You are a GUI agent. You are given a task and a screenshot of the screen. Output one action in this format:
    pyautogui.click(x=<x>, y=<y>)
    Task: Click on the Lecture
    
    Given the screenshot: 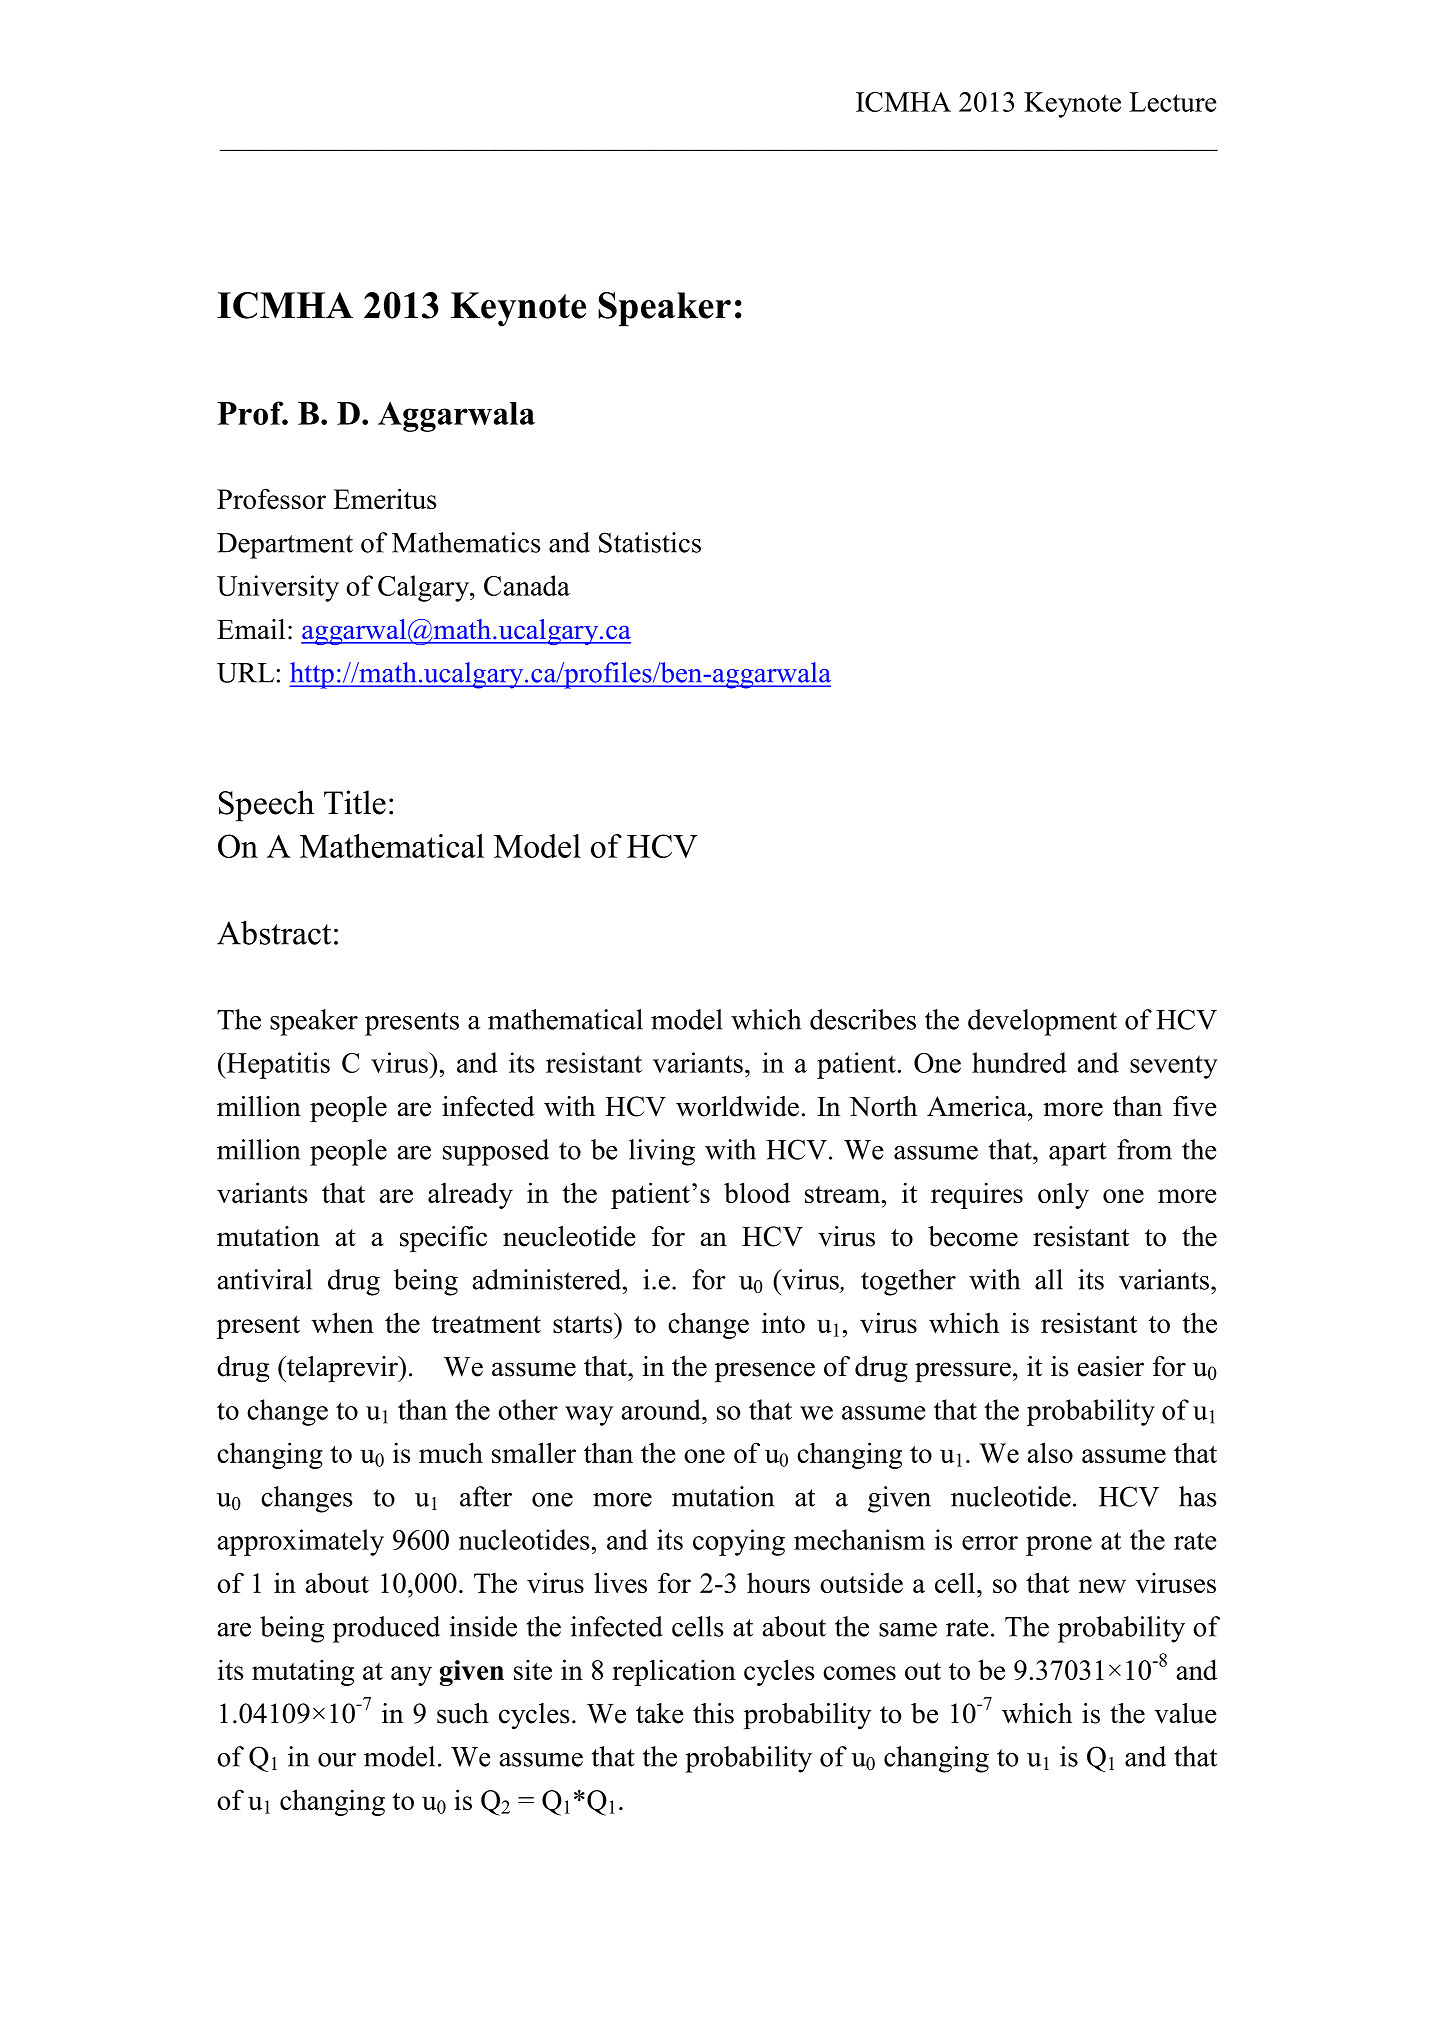 What is the action you would take?
    pyautogui.click(x=1172, y=102)
